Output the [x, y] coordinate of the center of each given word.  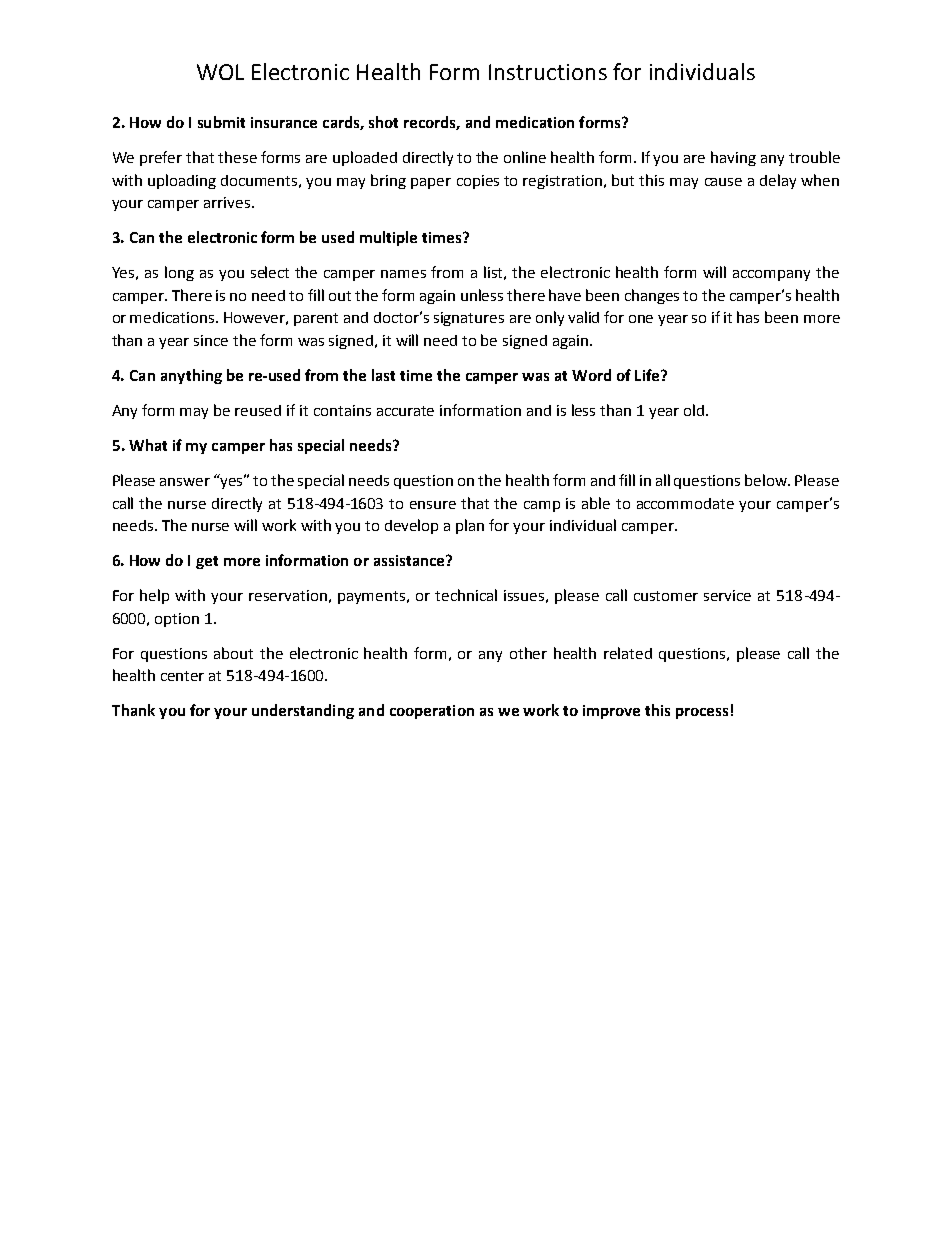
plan [470, 526]
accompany [771, 275]
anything [191, 376]
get [207, 562]
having [733, 158]
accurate [405, 411]
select [270, 272]
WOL [220, 72]
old [694, 410]
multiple [388, 238]
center [182, 676]
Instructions [548, 72]
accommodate [685, 503]
